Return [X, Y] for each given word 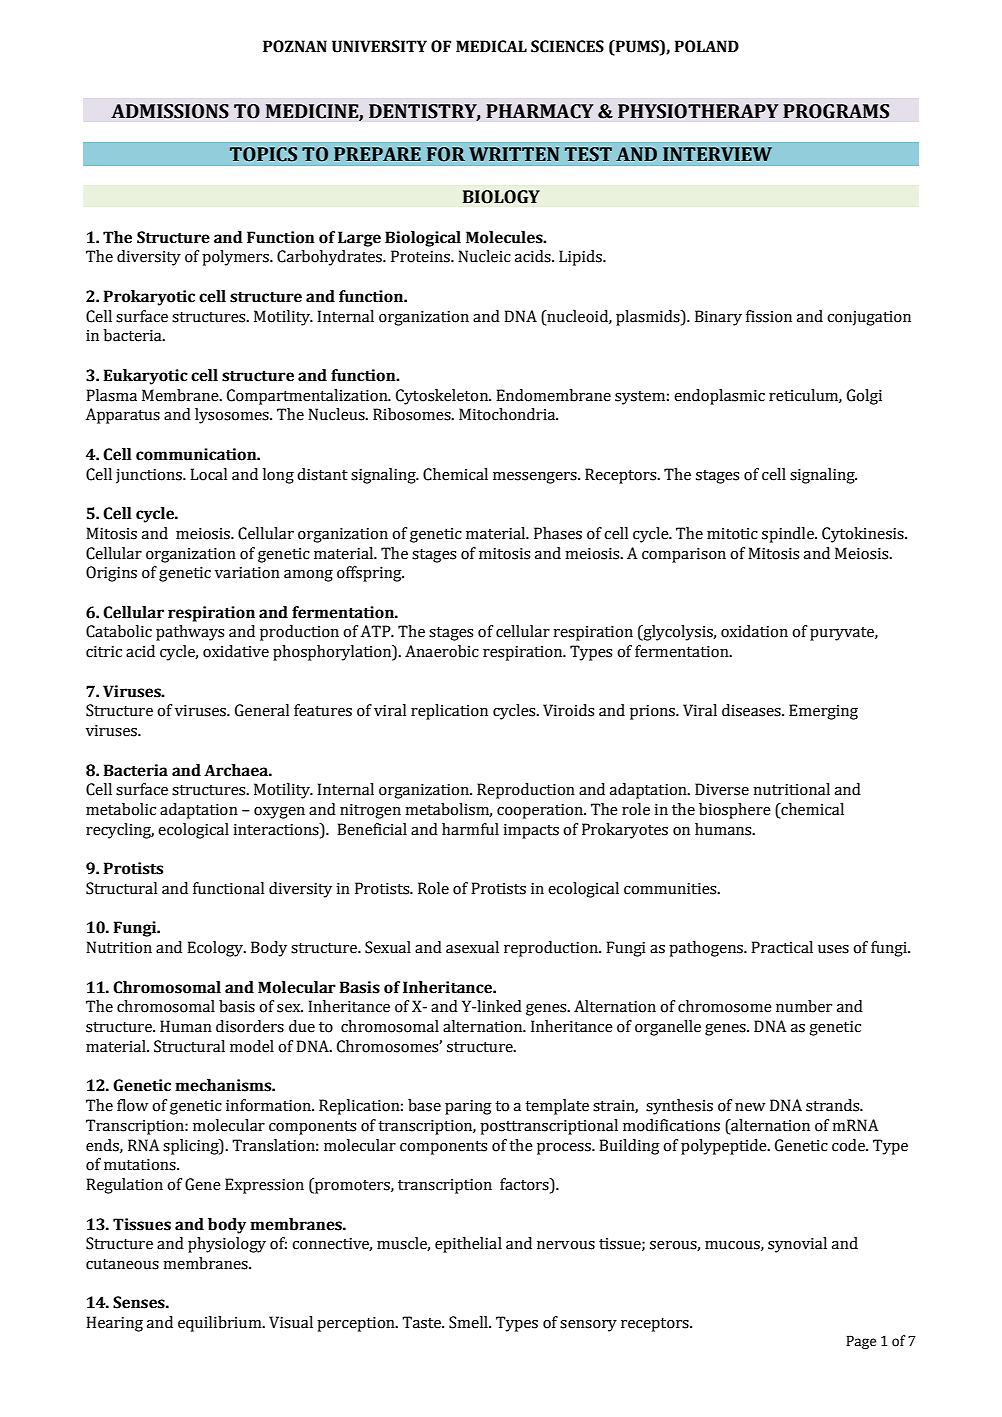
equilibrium [221, 1324]
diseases [752, 710]
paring [468, 1107]
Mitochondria [508, 414]
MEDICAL [491, 46]
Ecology [216, 949]
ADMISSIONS [170, 111]
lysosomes [233, 416]
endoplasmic [719, 397]
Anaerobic [442, 651]
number [804, 1006]
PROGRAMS [836, 111]
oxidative [236, 651]
